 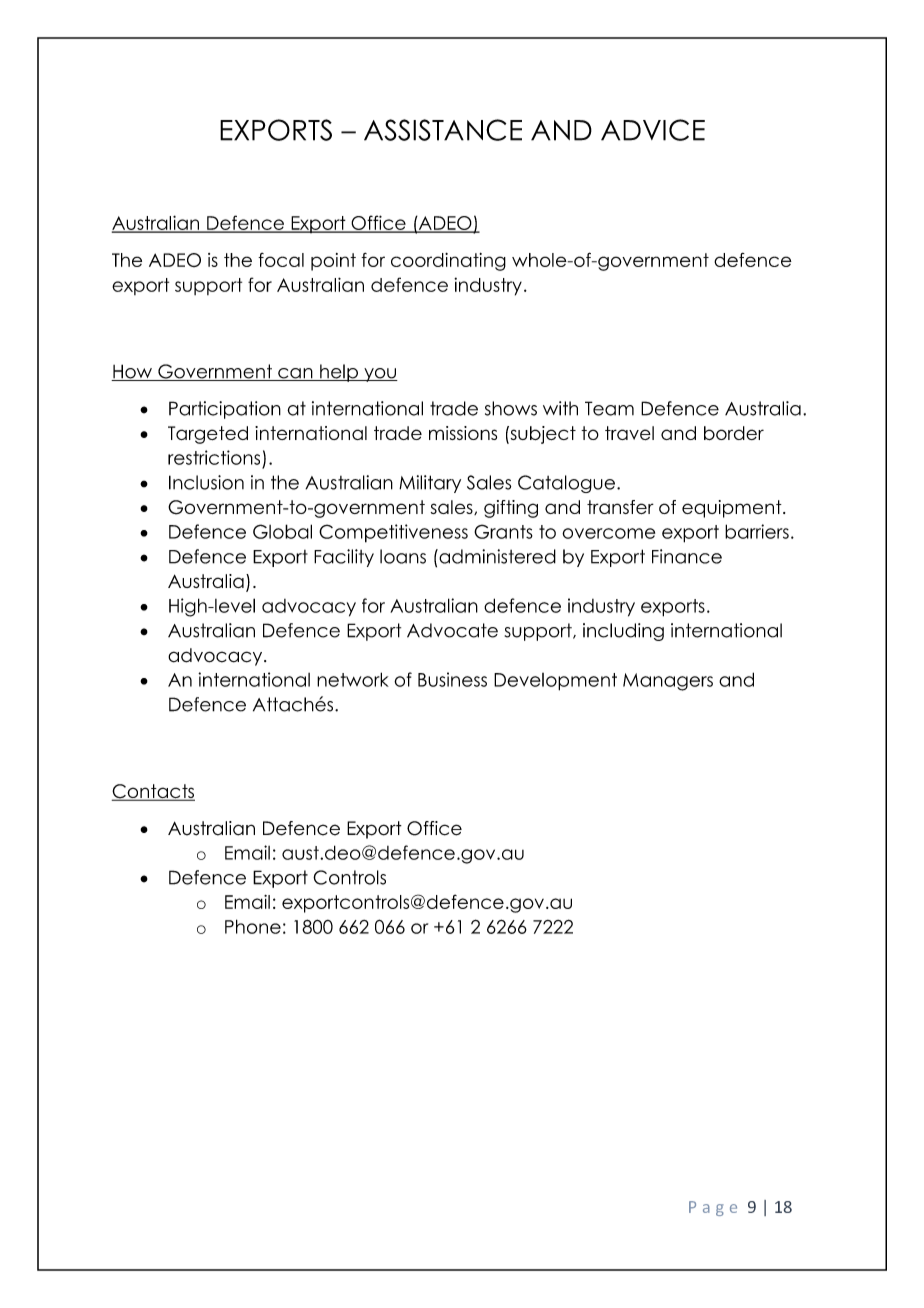 What do you see at coordinates (253, 926) in the screenshot?
I see `Phone` at bounding box center [253, 926].
